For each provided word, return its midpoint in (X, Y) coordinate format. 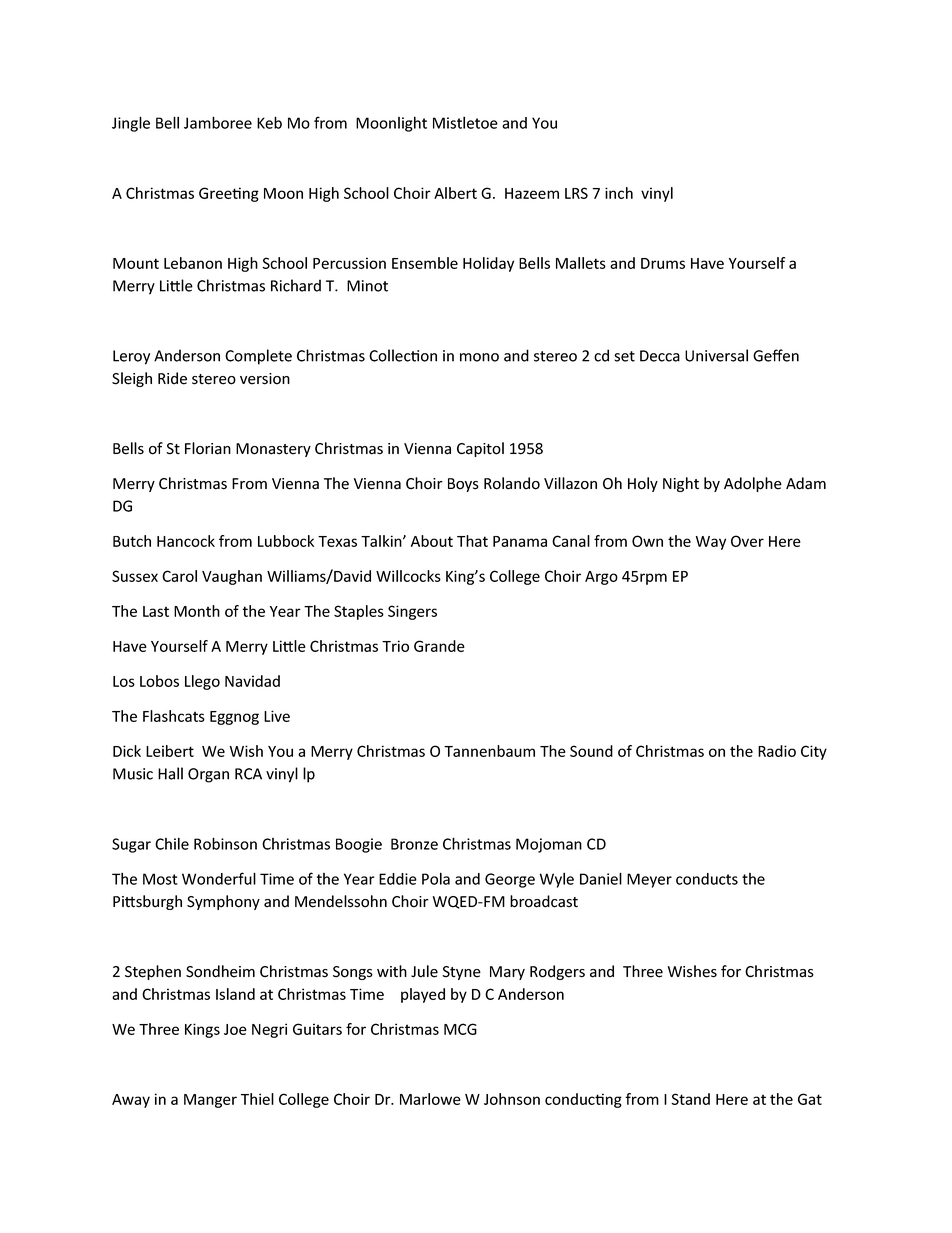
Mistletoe (465, 123)
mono (479, 357)
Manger (210, 1101)
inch (619, 193)
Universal (716, 355)
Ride (172, 378)
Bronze (414, 844)
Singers (412, 612)
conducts (707, 879)
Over (747, 541)
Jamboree (218, 122)
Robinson (225, 843)
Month (197, 611)
